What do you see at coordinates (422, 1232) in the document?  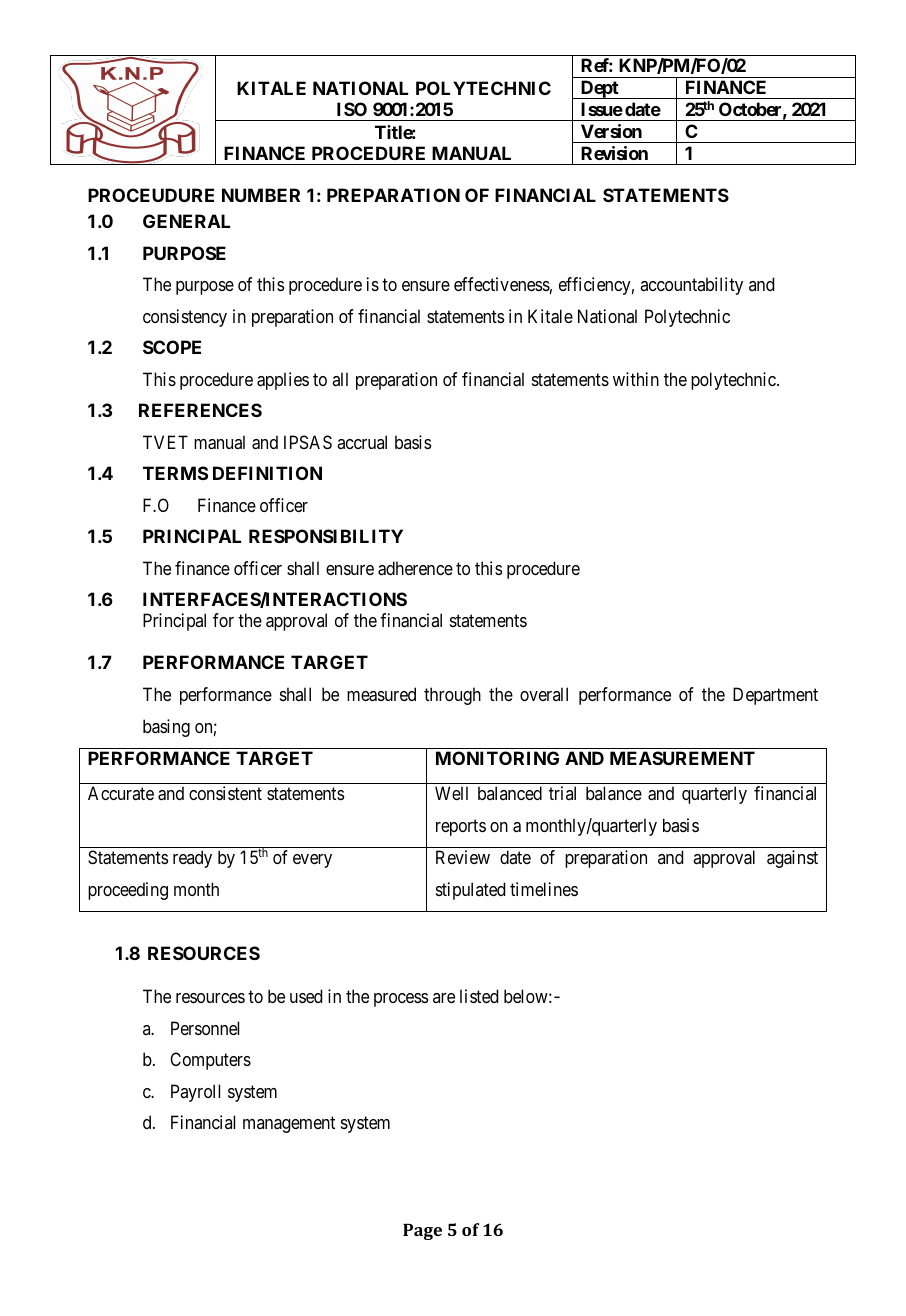 I see `Page` at bounding box center [422, 1232].
